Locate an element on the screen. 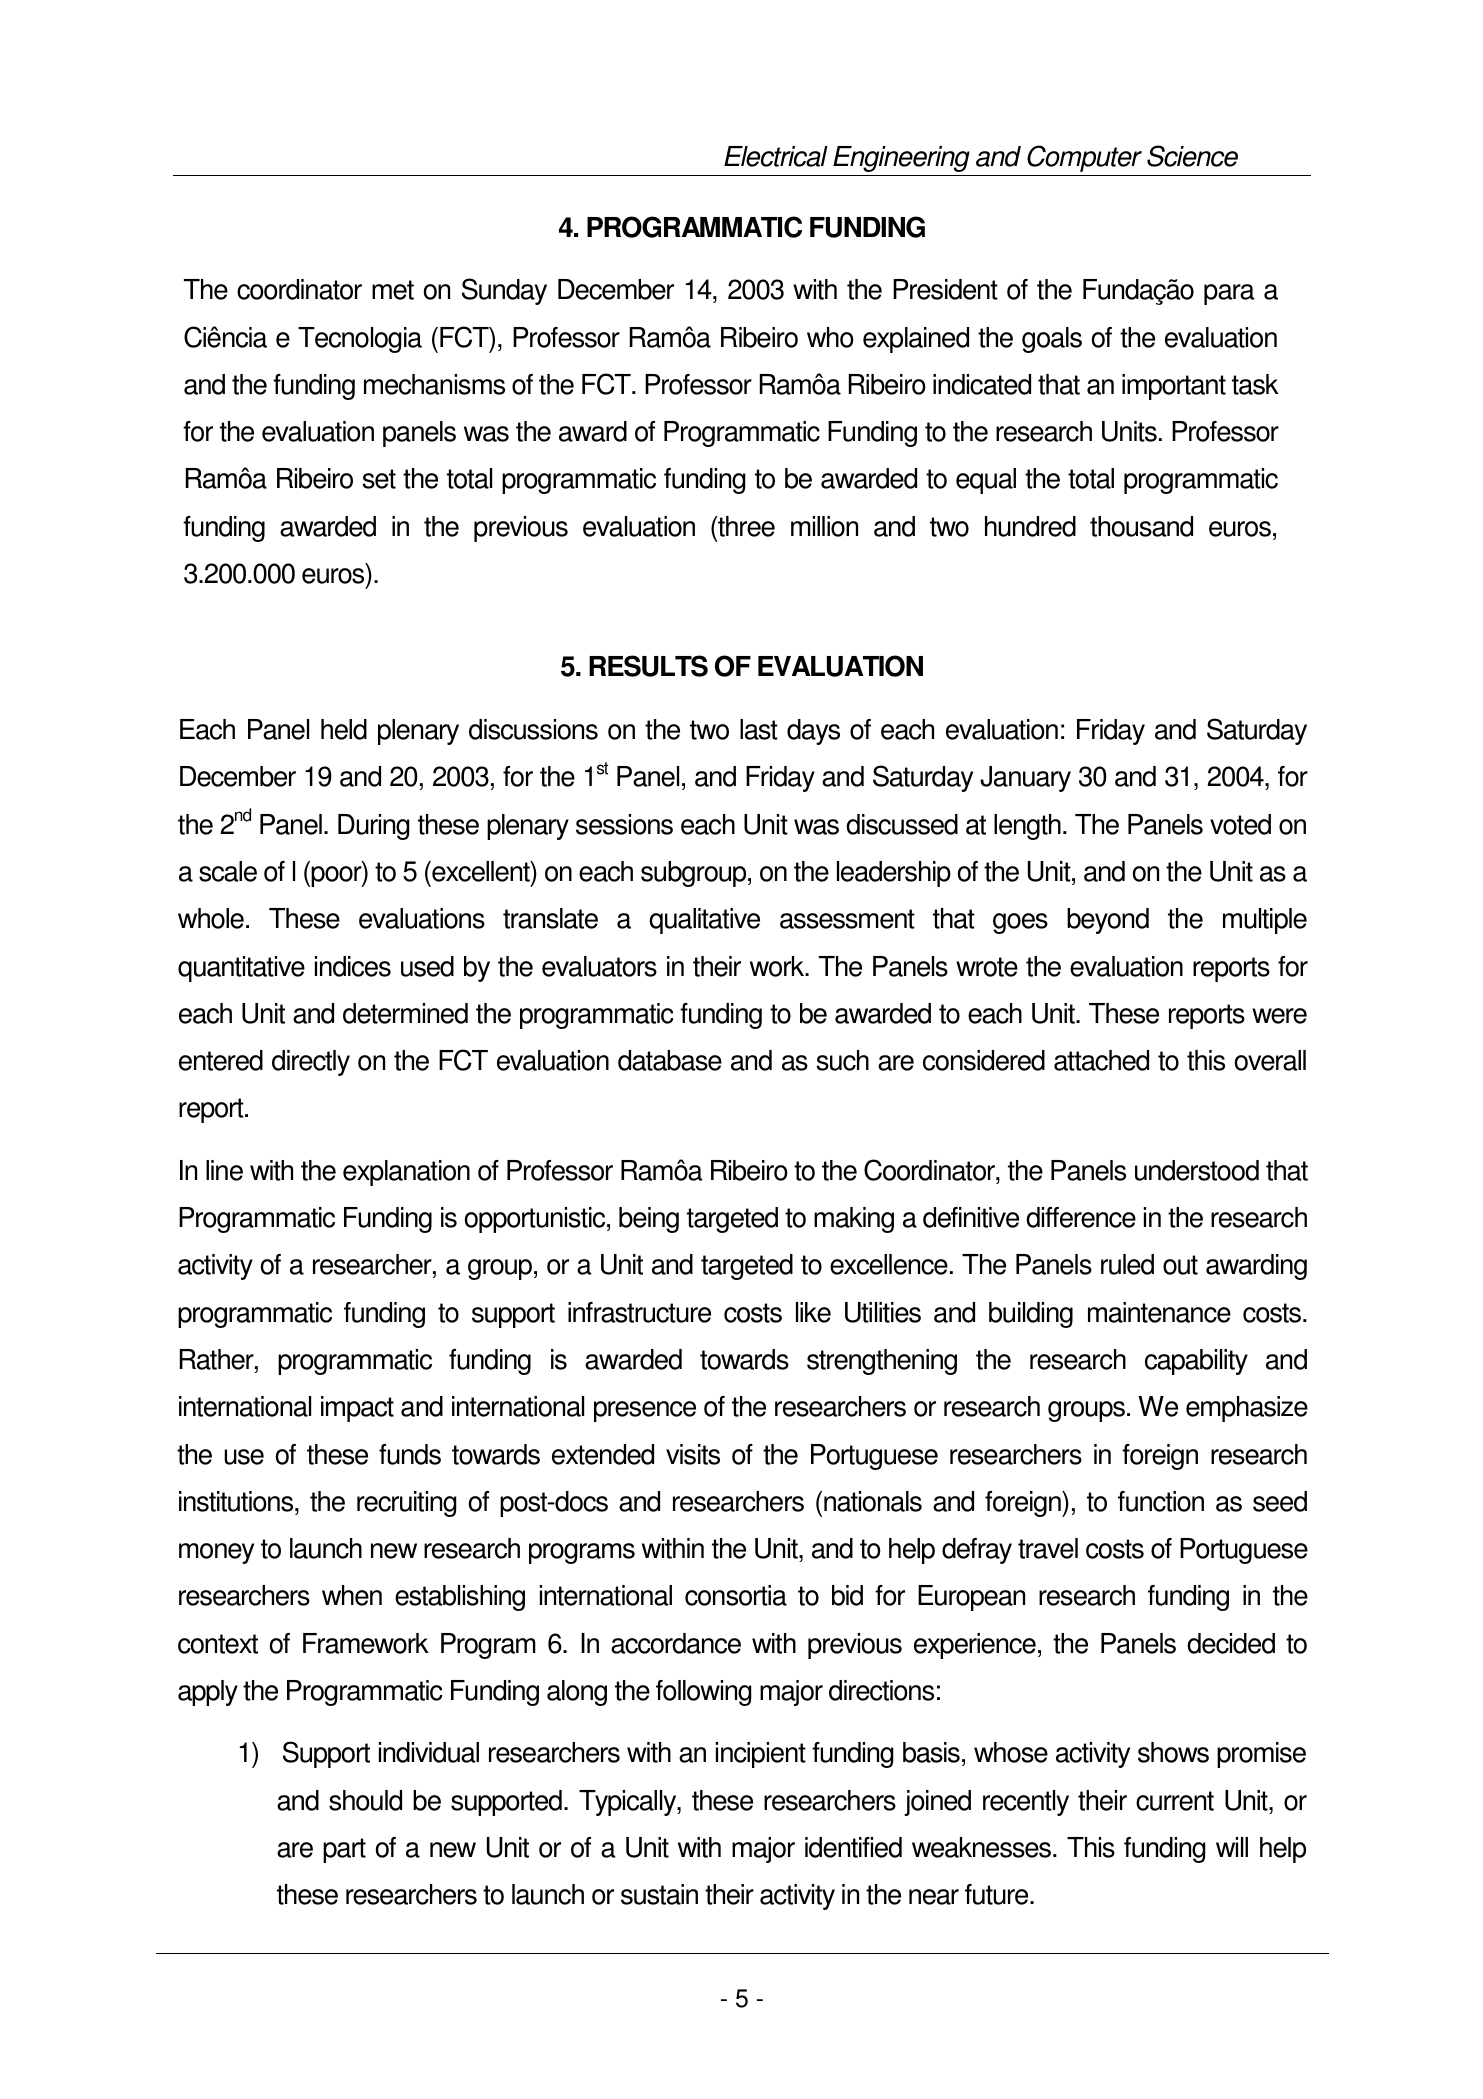 This screenshot has width=1483, height=2099. three is located at coordinates (745, 526).
